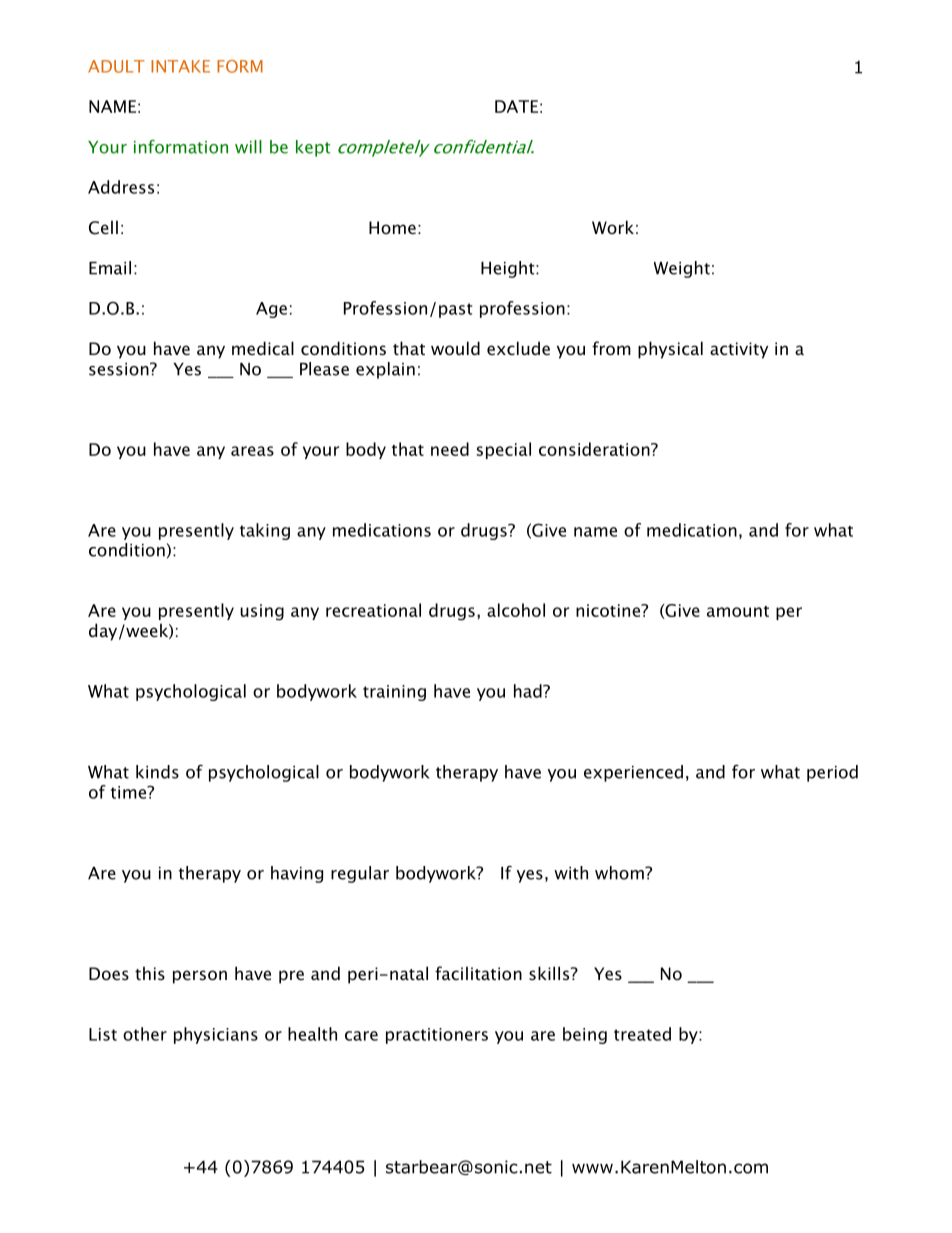  What do you see at coordinates (670, 350) in the screenshot?
I see `physical` at bounding box center [670, 350].
